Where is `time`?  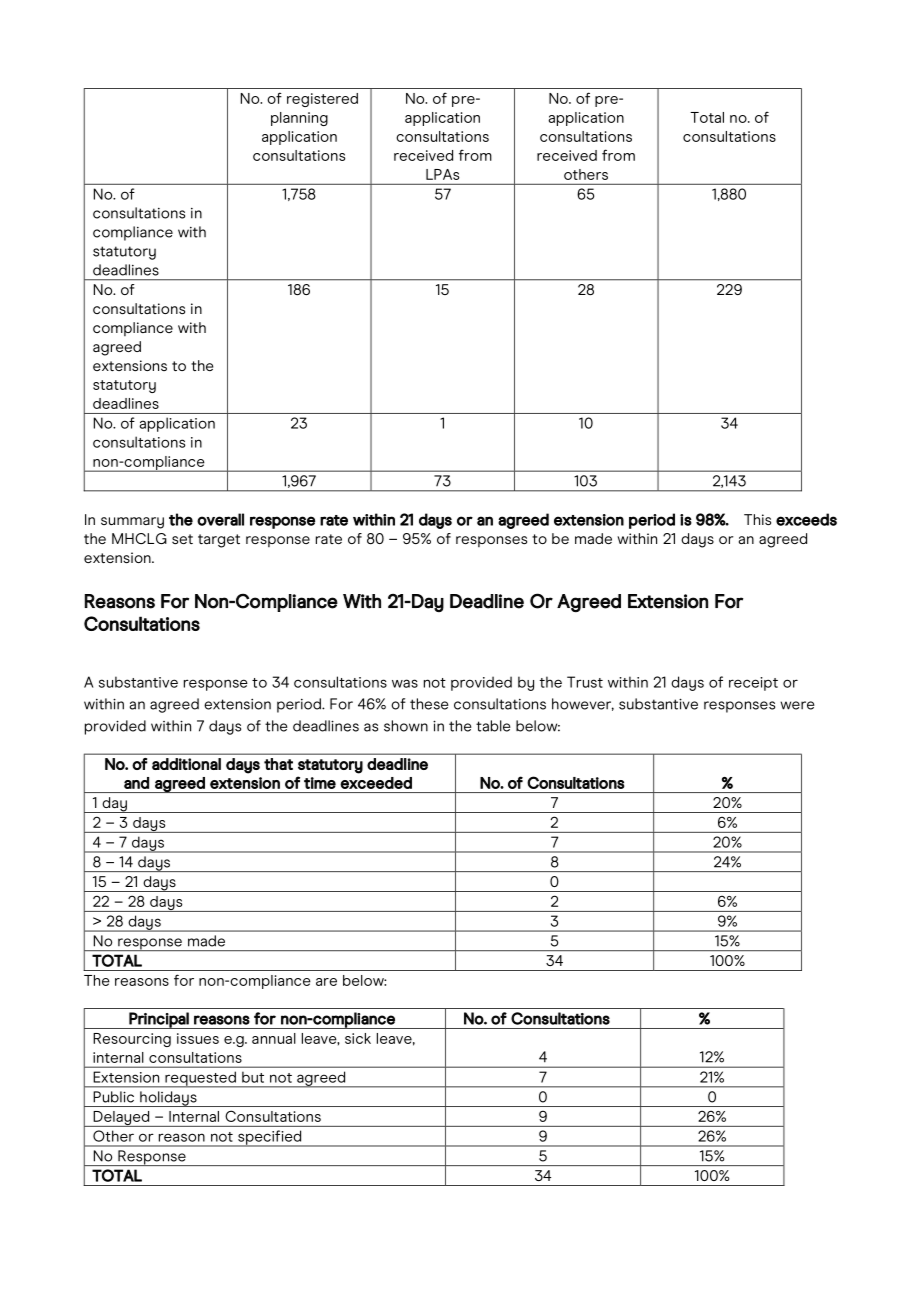
time is located at coordinates (320, 783).
